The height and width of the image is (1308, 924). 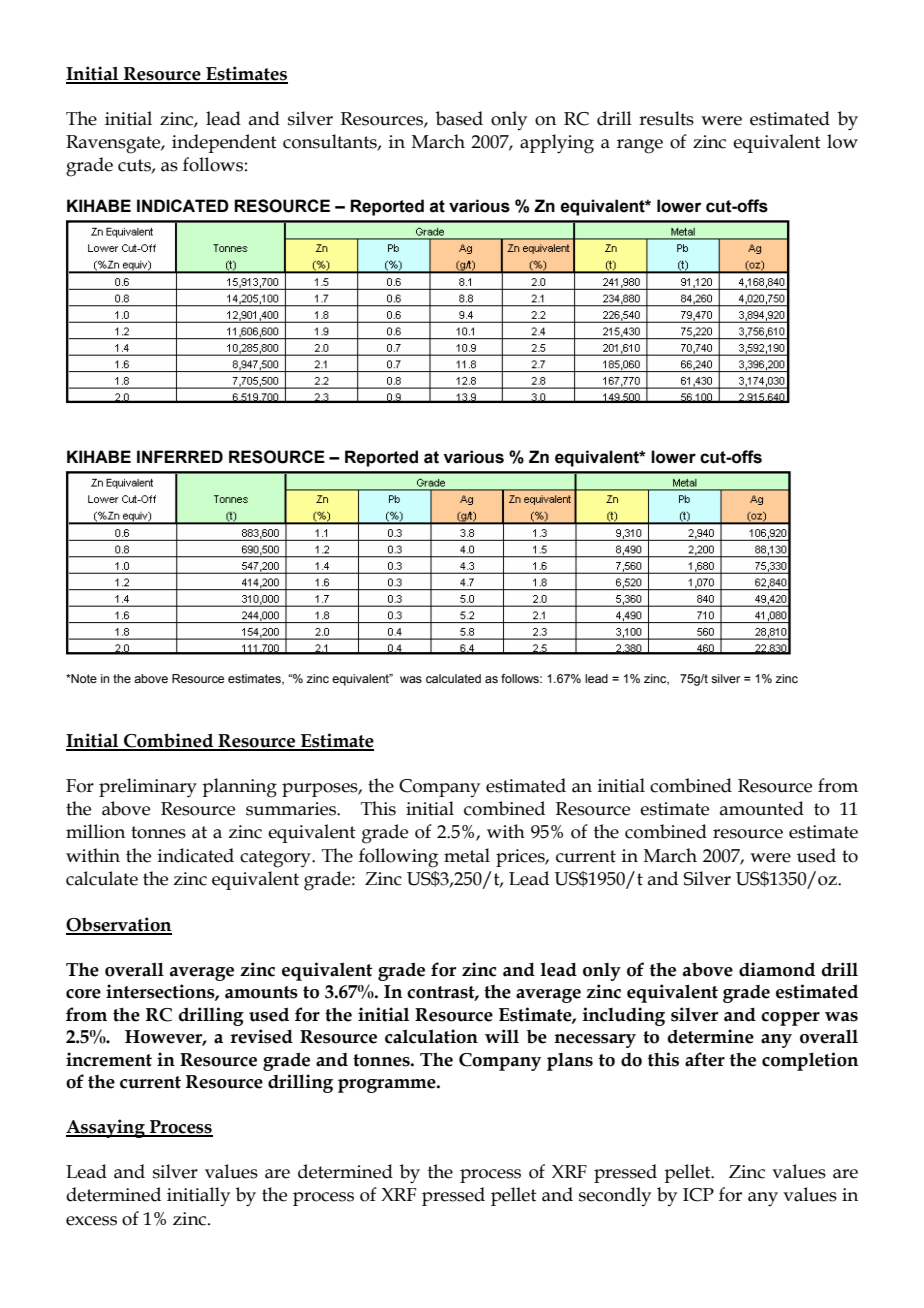 I want to click on amounted, so click(x=762, y=808).
